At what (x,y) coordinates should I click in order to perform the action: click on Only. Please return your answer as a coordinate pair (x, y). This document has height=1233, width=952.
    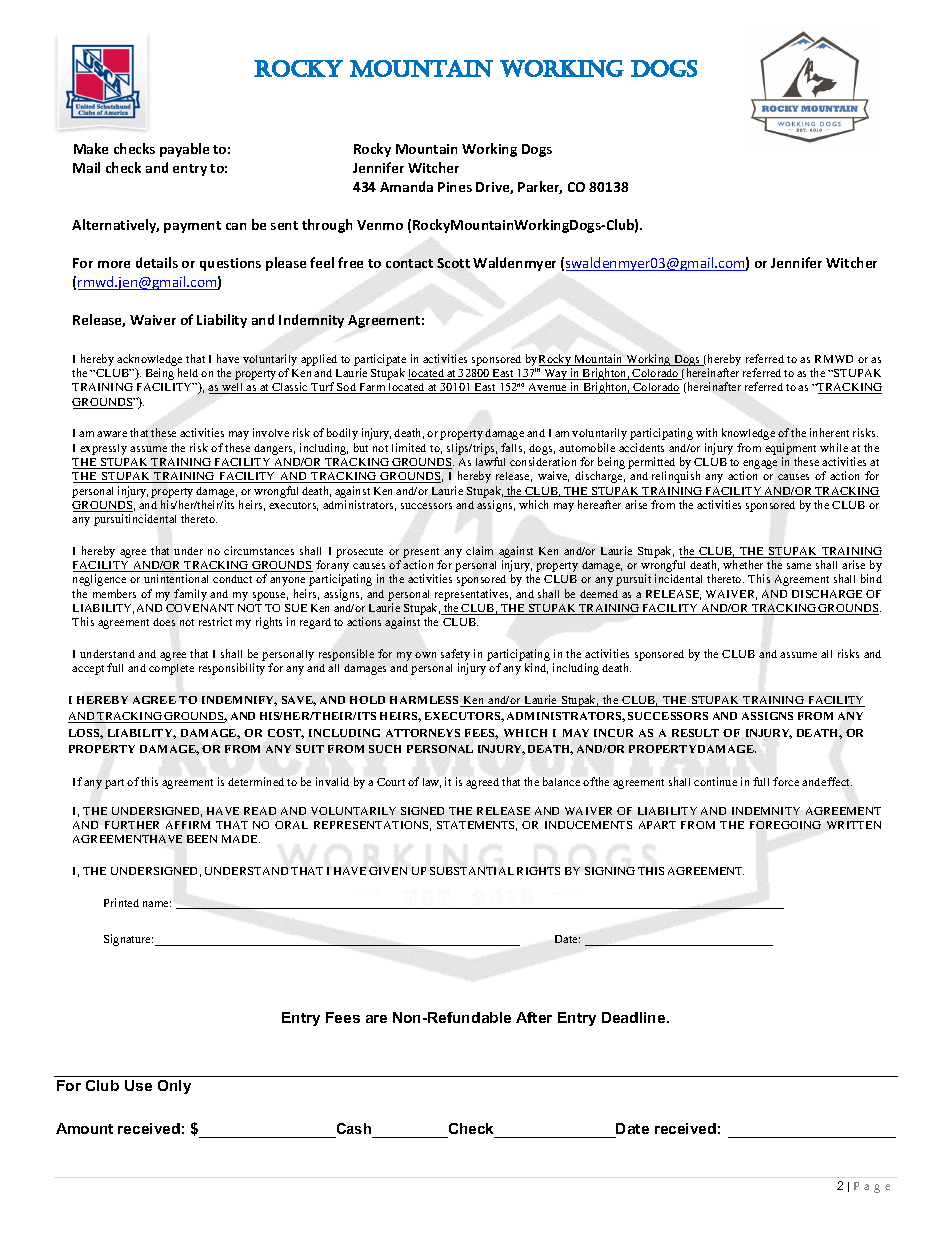
    Looking at the image, I should click on (174, 1087).
